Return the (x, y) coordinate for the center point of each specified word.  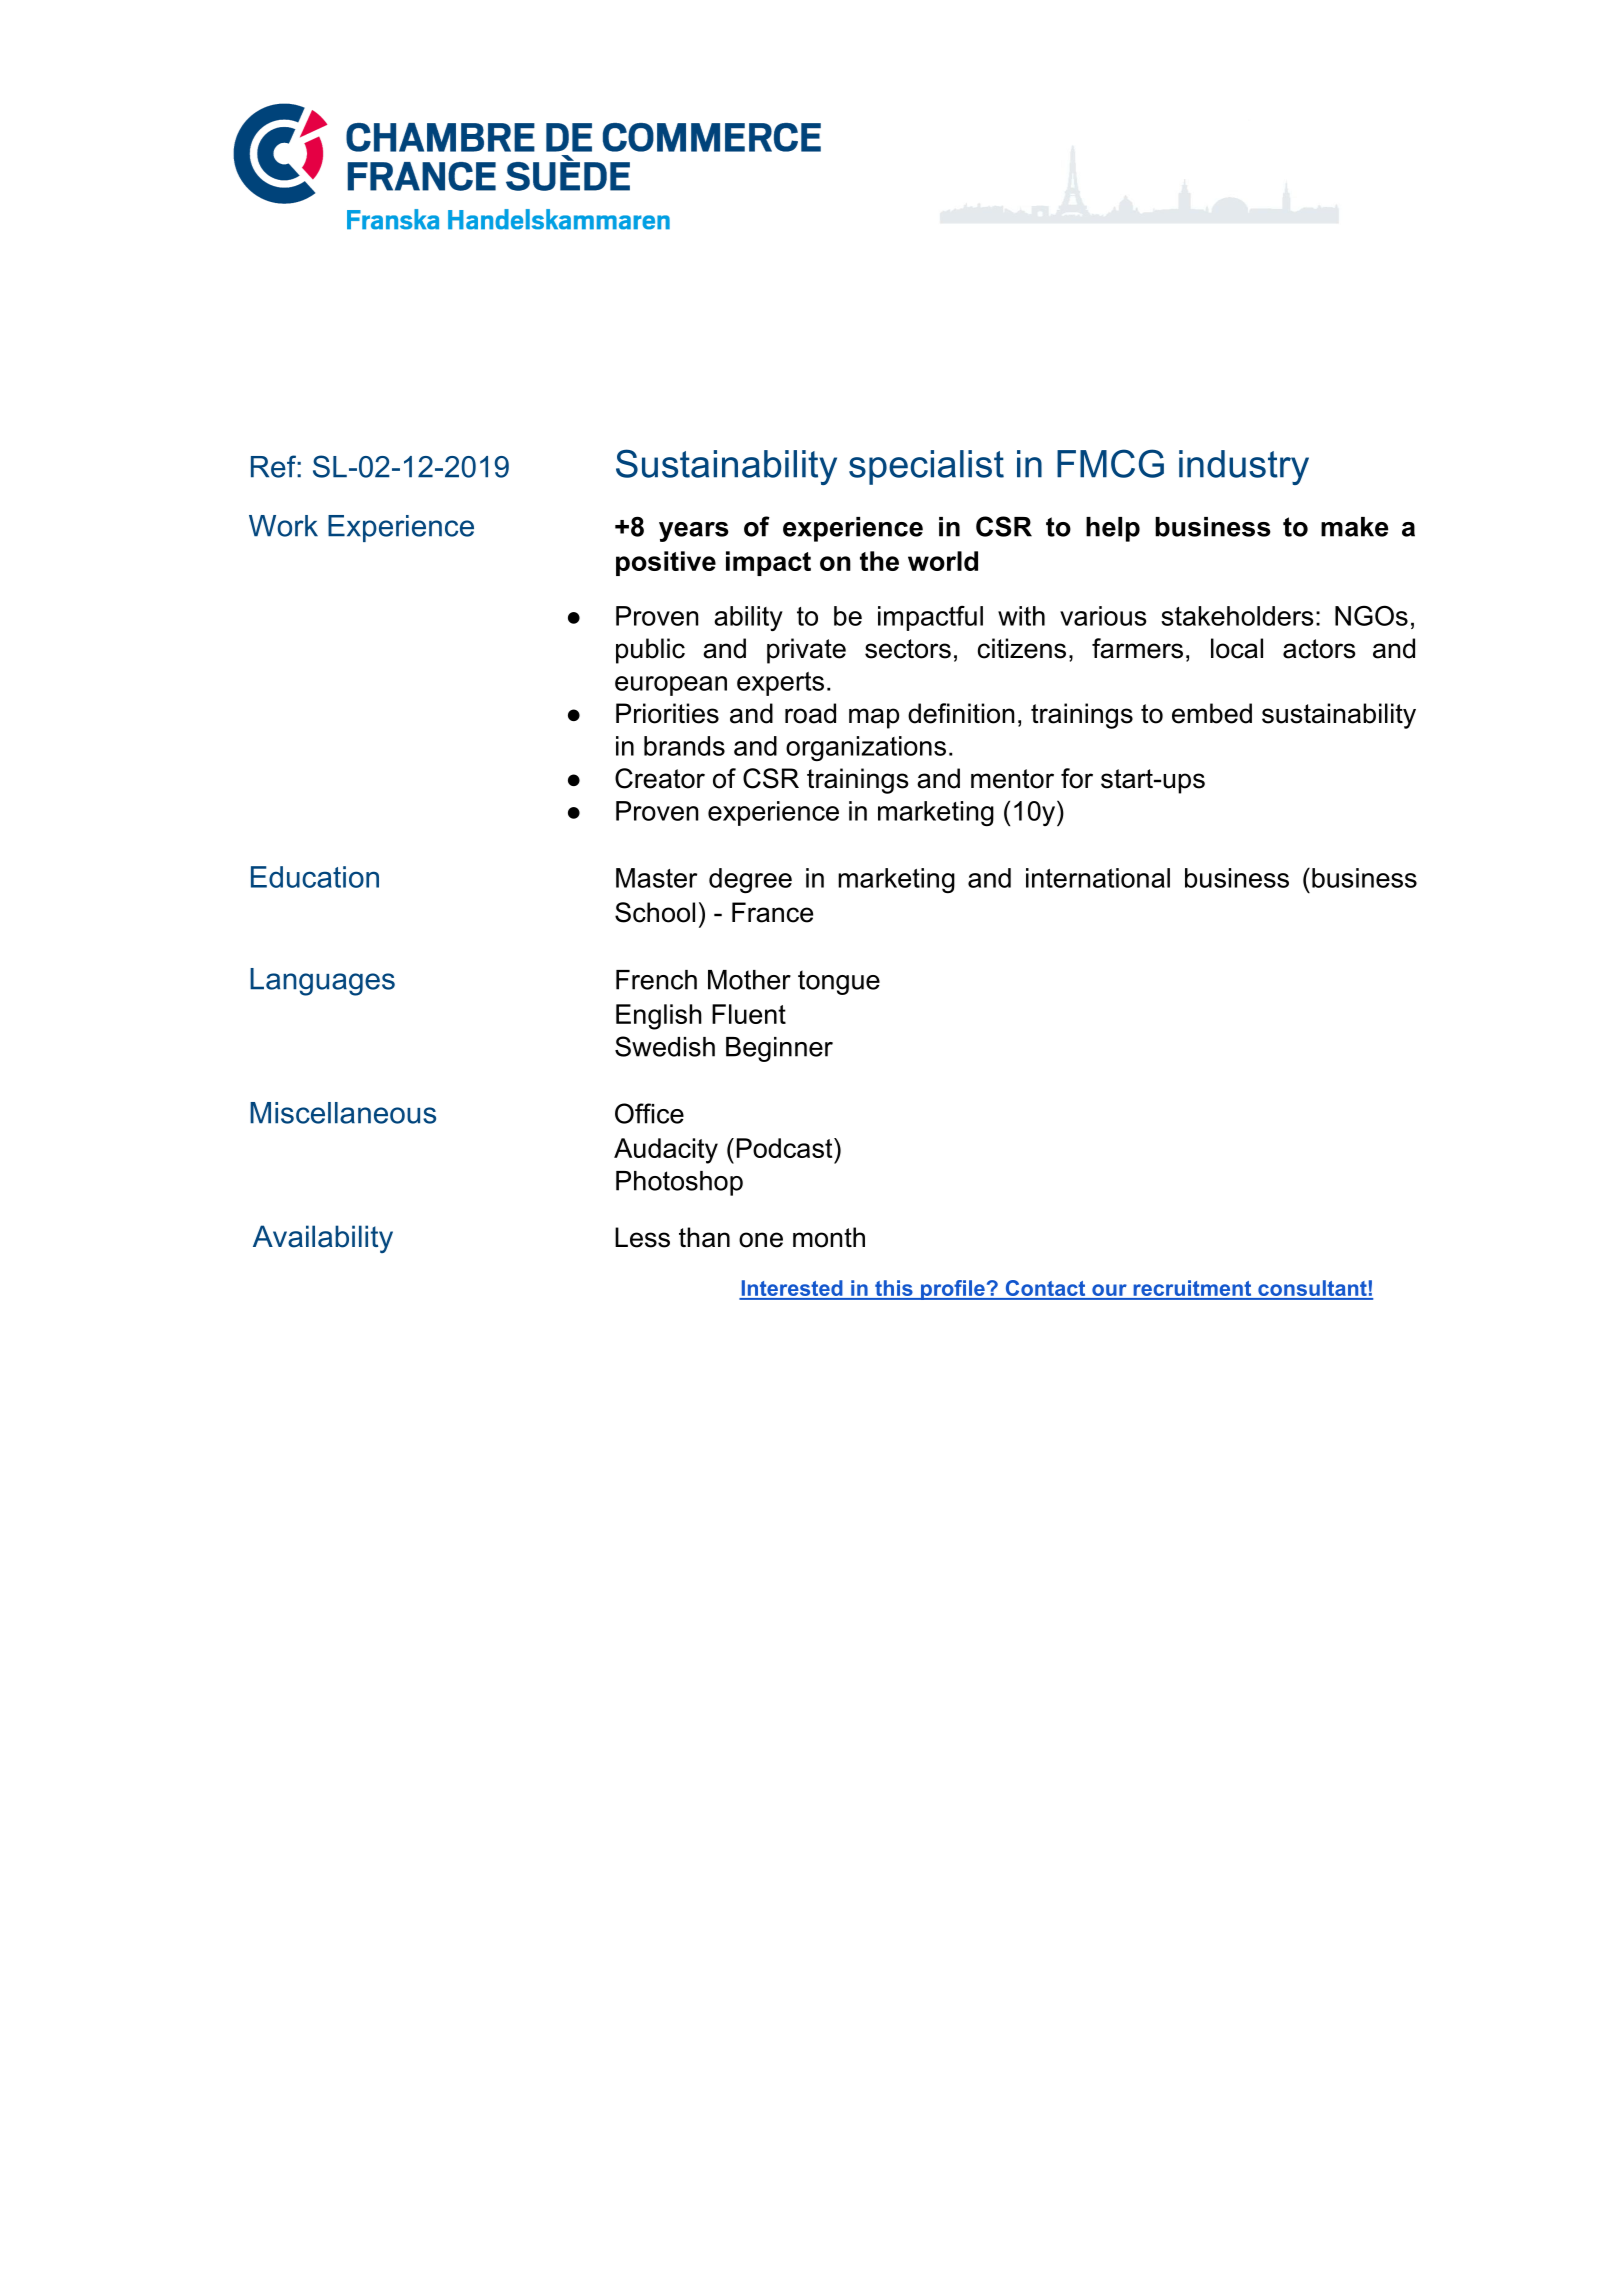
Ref (274, 466)
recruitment (1192, 1289)
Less (642, 1237)
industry (1244, 467)
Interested (792, 1289)
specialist (926, 467)
